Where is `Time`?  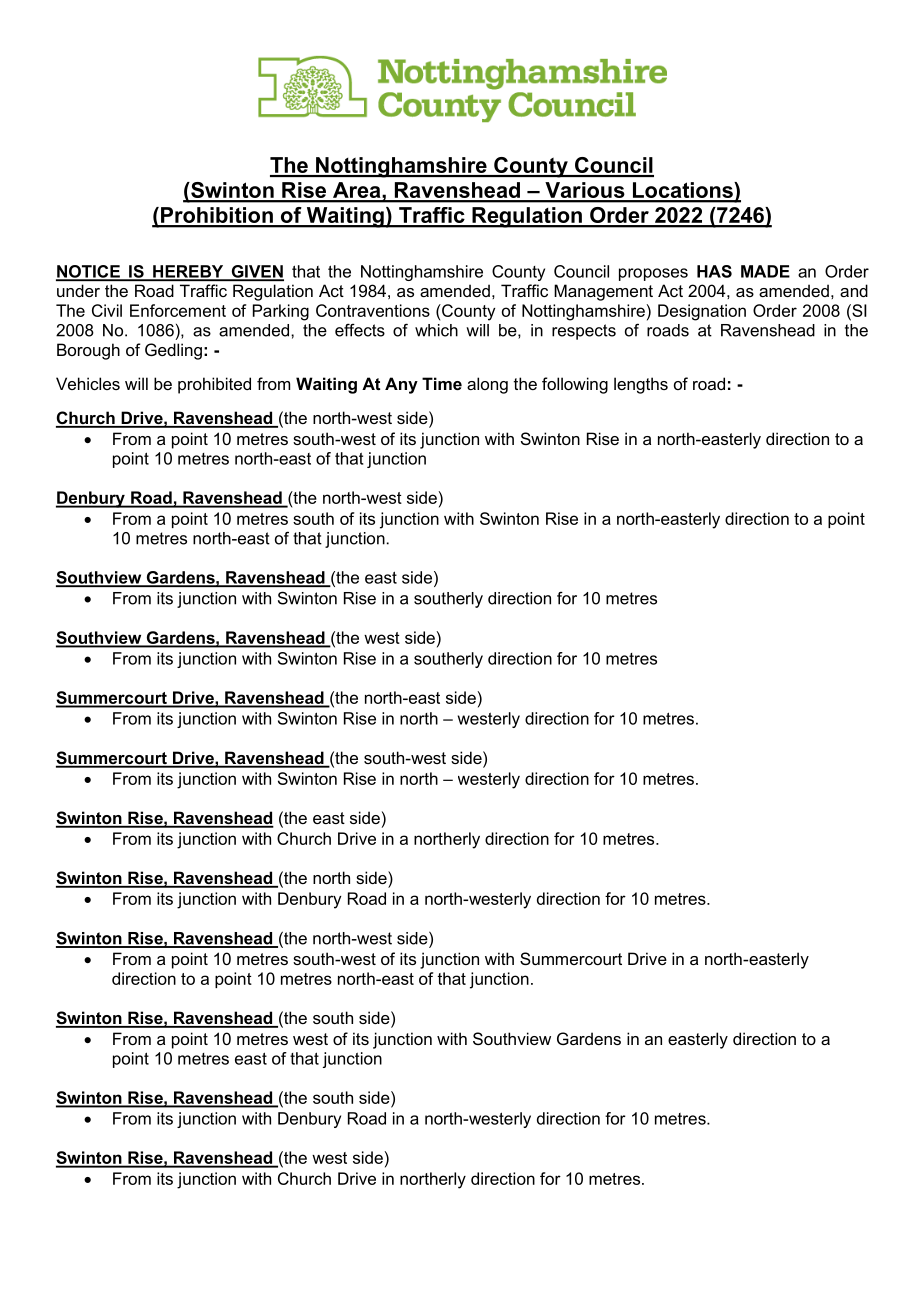 Time is located at coordinates (442, 383).
